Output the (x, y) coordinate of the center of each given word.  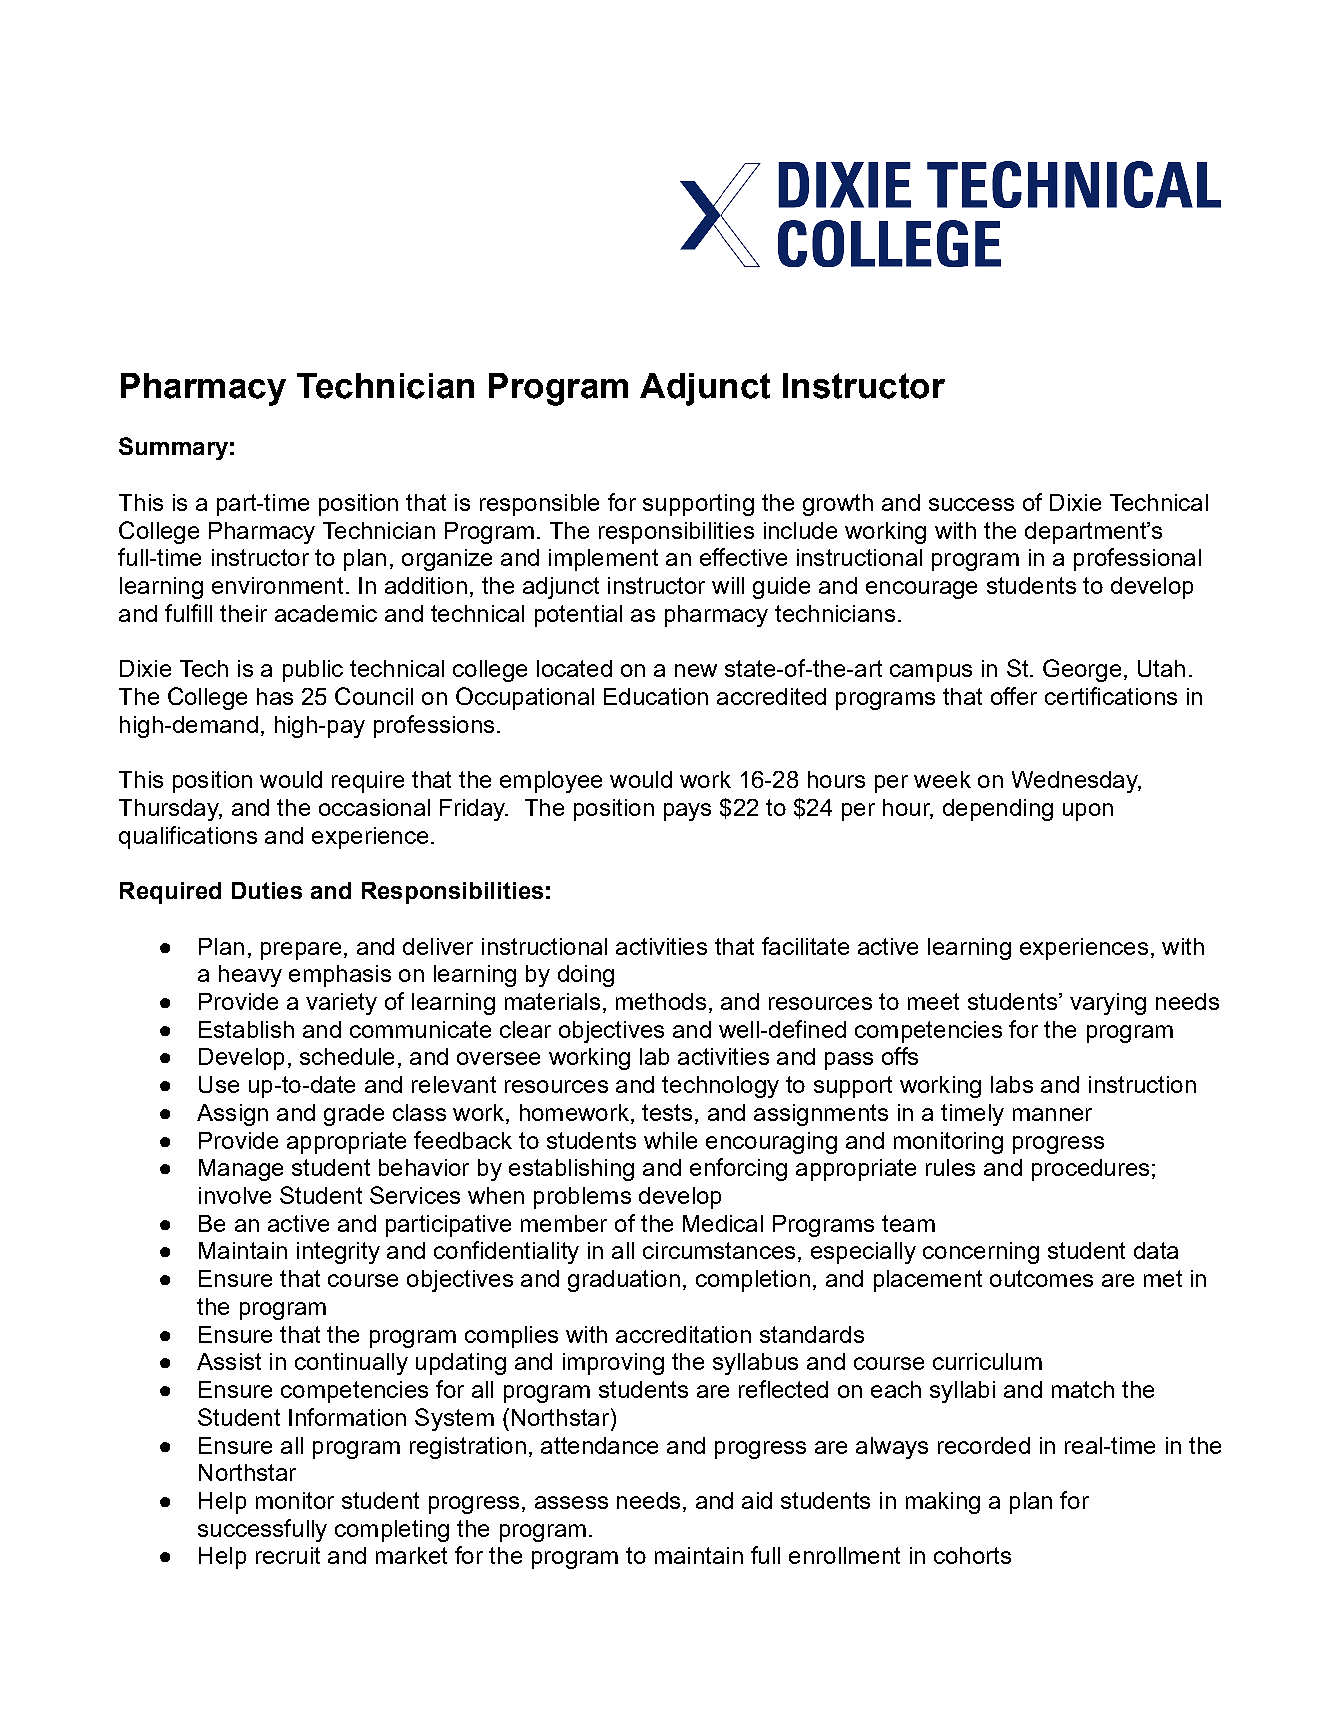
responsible (539, 505)
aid (757, 1500)
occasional (374, 807)
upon (1088, 812)
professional (1137, 559)
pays (687, 812)
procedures (1090, 1170)
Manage (241, 1170)
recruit (288, 1555)
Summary (173, 448)
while (670, 1140)
